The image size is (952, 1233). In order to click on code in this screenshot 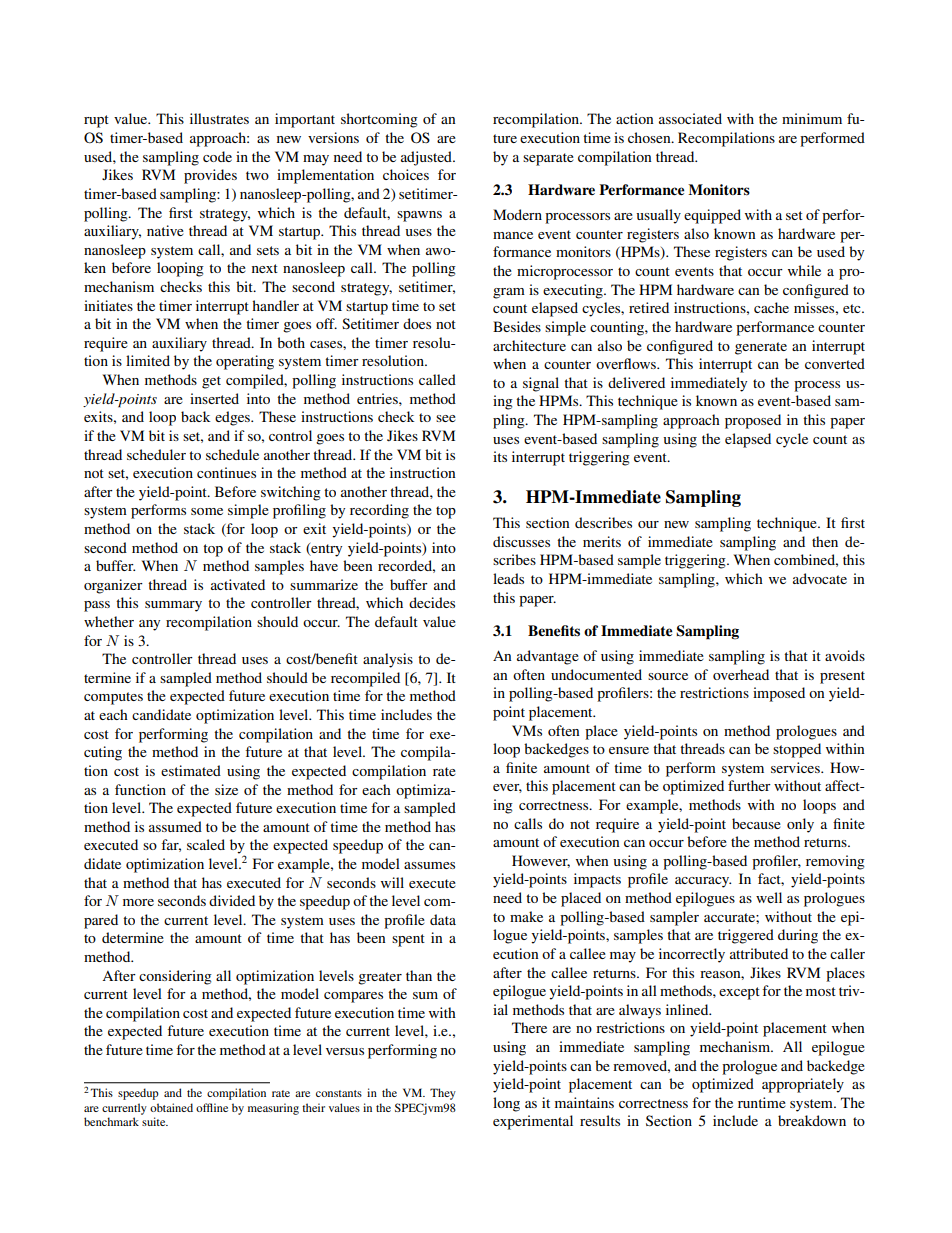, I will do `click(217, 156)`.
